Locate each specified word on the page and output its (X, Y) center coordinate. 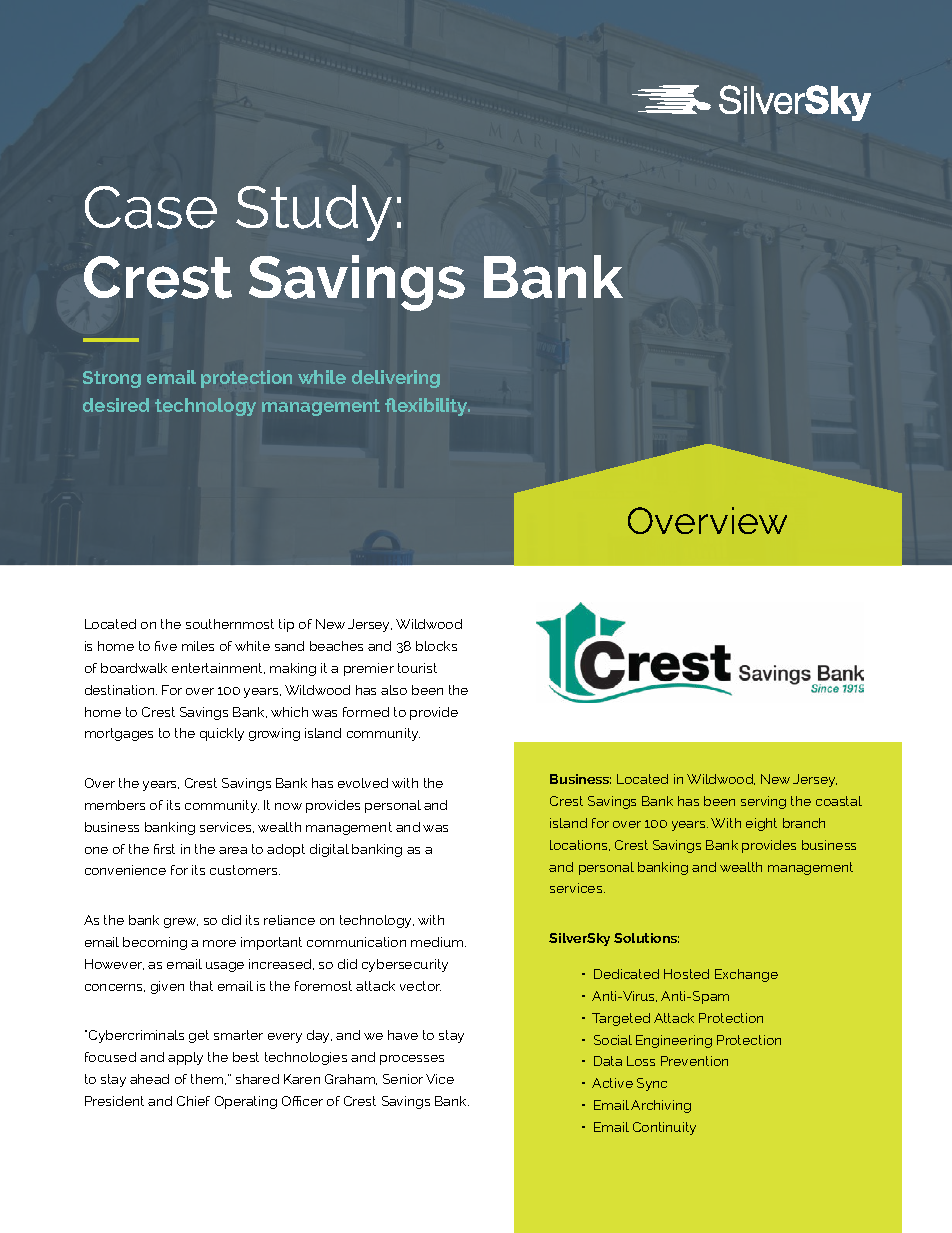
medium (438, 942)
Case (151, 207)
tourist (417, 668)
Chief (193, 1101)
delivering (396, 379)
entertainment (218, 668)
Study (314, 213)
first (164, 849)
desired (116, 405)
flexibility (427, 407)
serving (763, 802)
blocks (436, 646)
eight (761, 824)
